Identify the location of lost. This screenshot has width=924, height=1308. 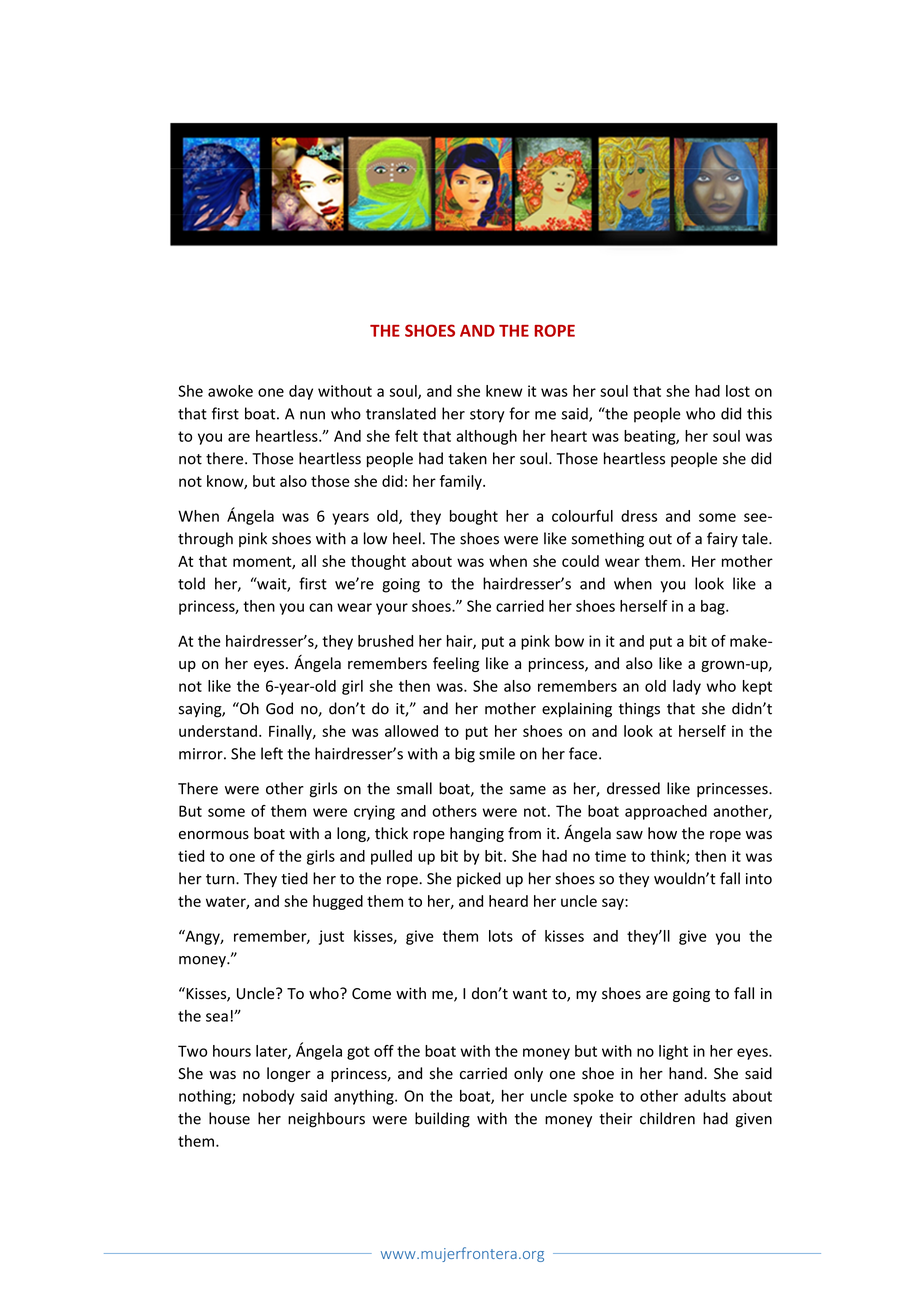
(738, 391).
